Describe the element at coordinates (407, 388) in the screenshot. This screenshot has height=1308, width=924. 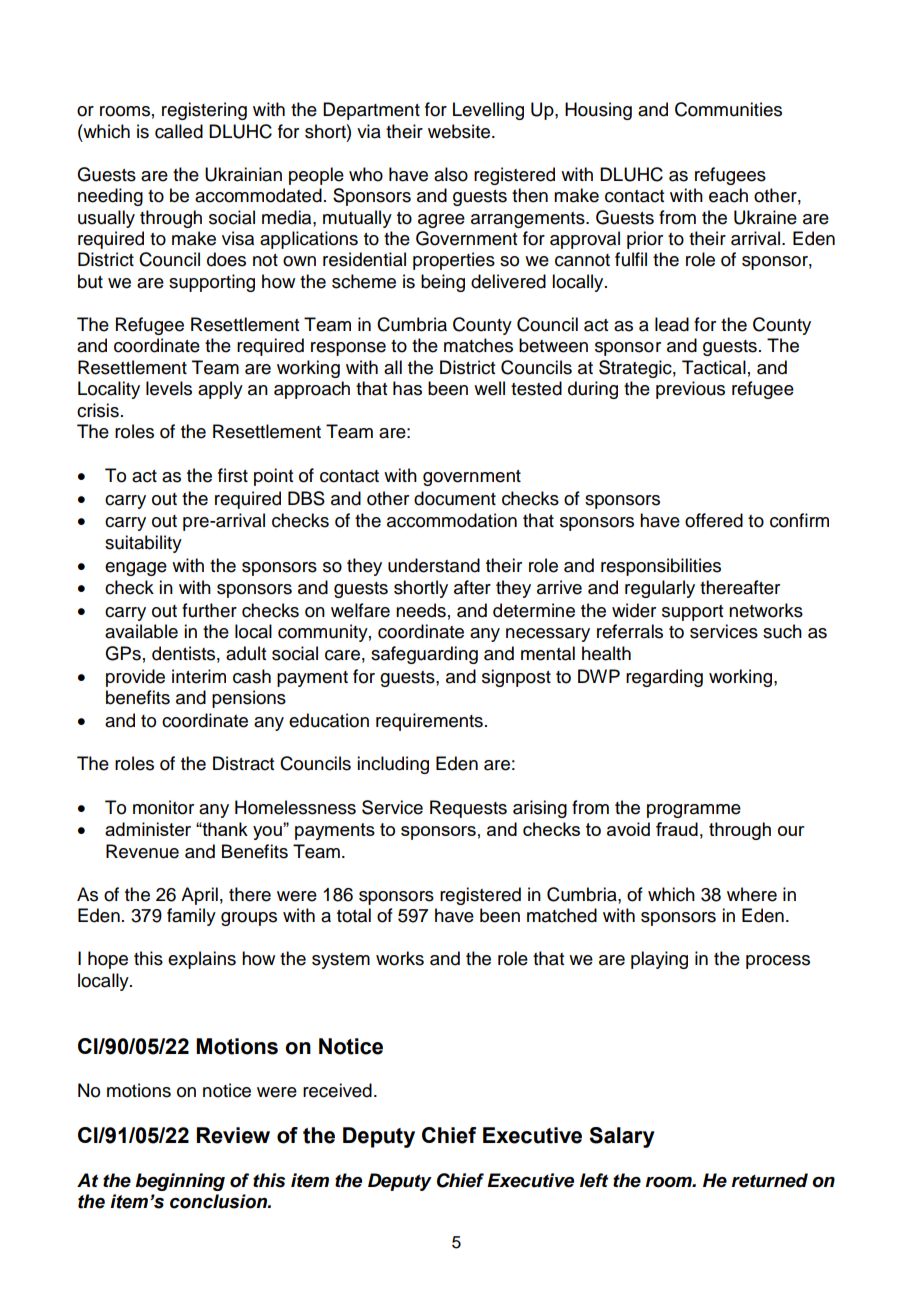
I see `has` at that location.
